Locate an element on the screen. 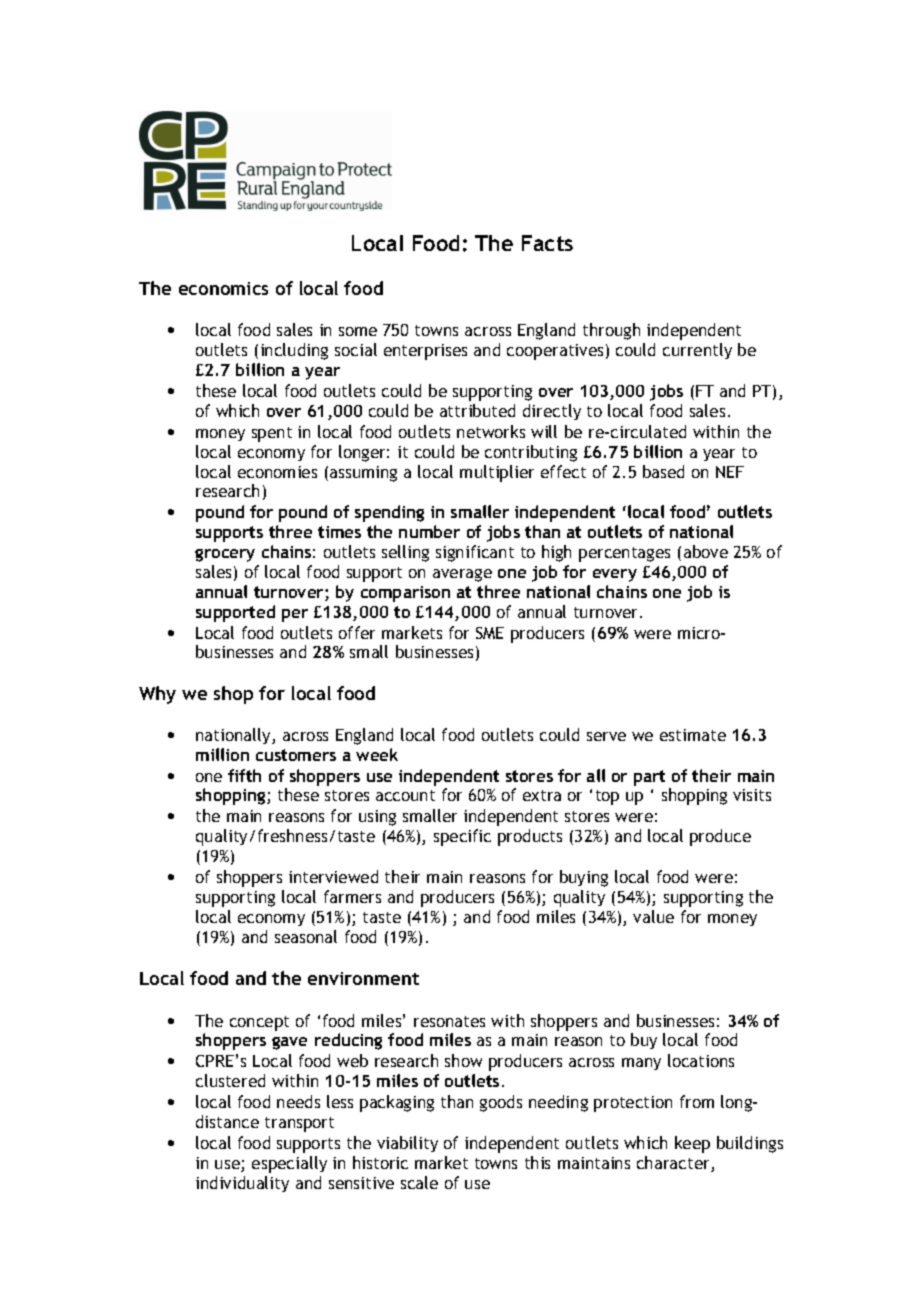  week is located at coordinates (377, 754).
